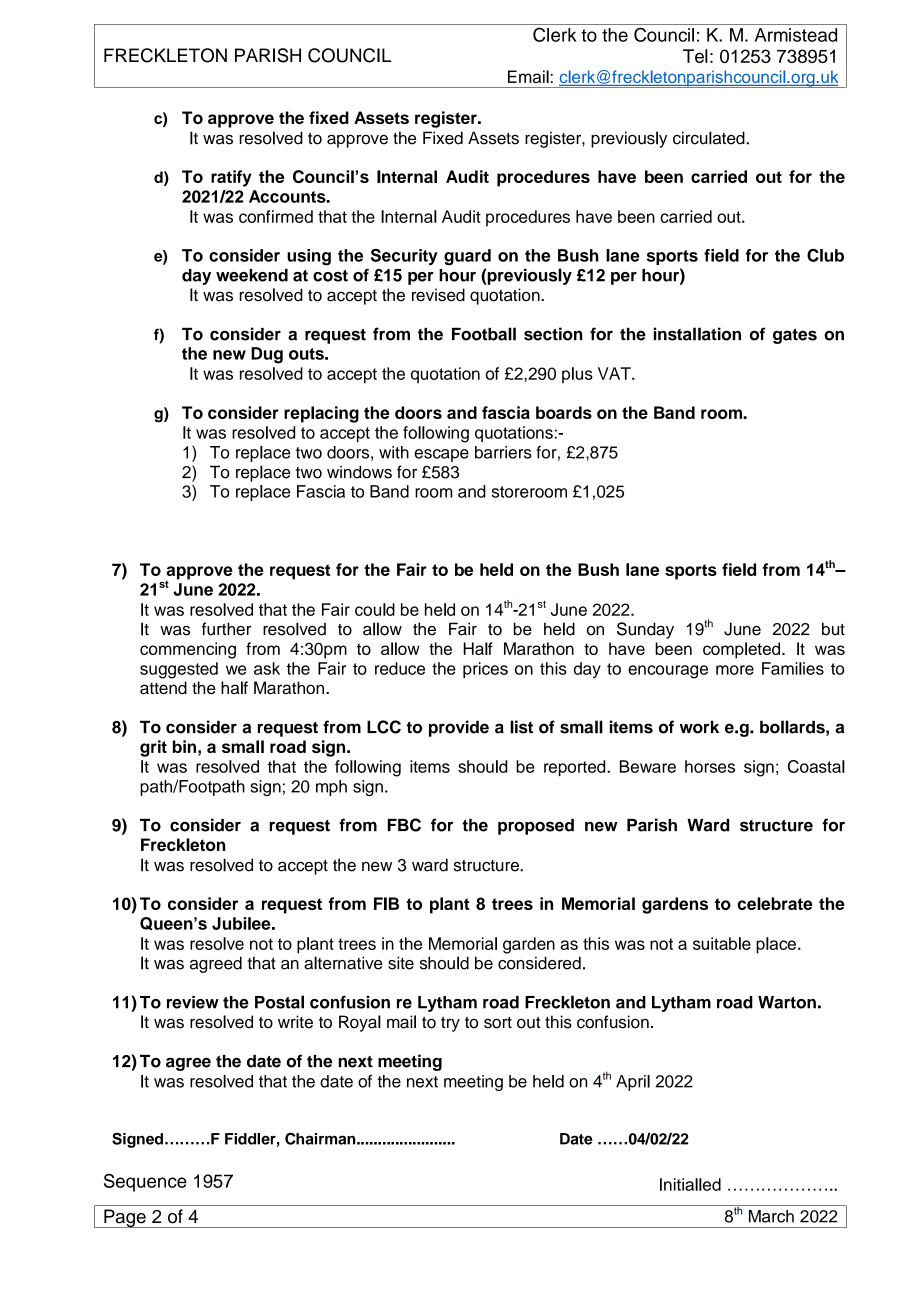 This screenshot has width=924, height=1308. What do you see at coordinates (485, 670) in the screenshot?
I see `prices` at bounding box center [485, 670].
